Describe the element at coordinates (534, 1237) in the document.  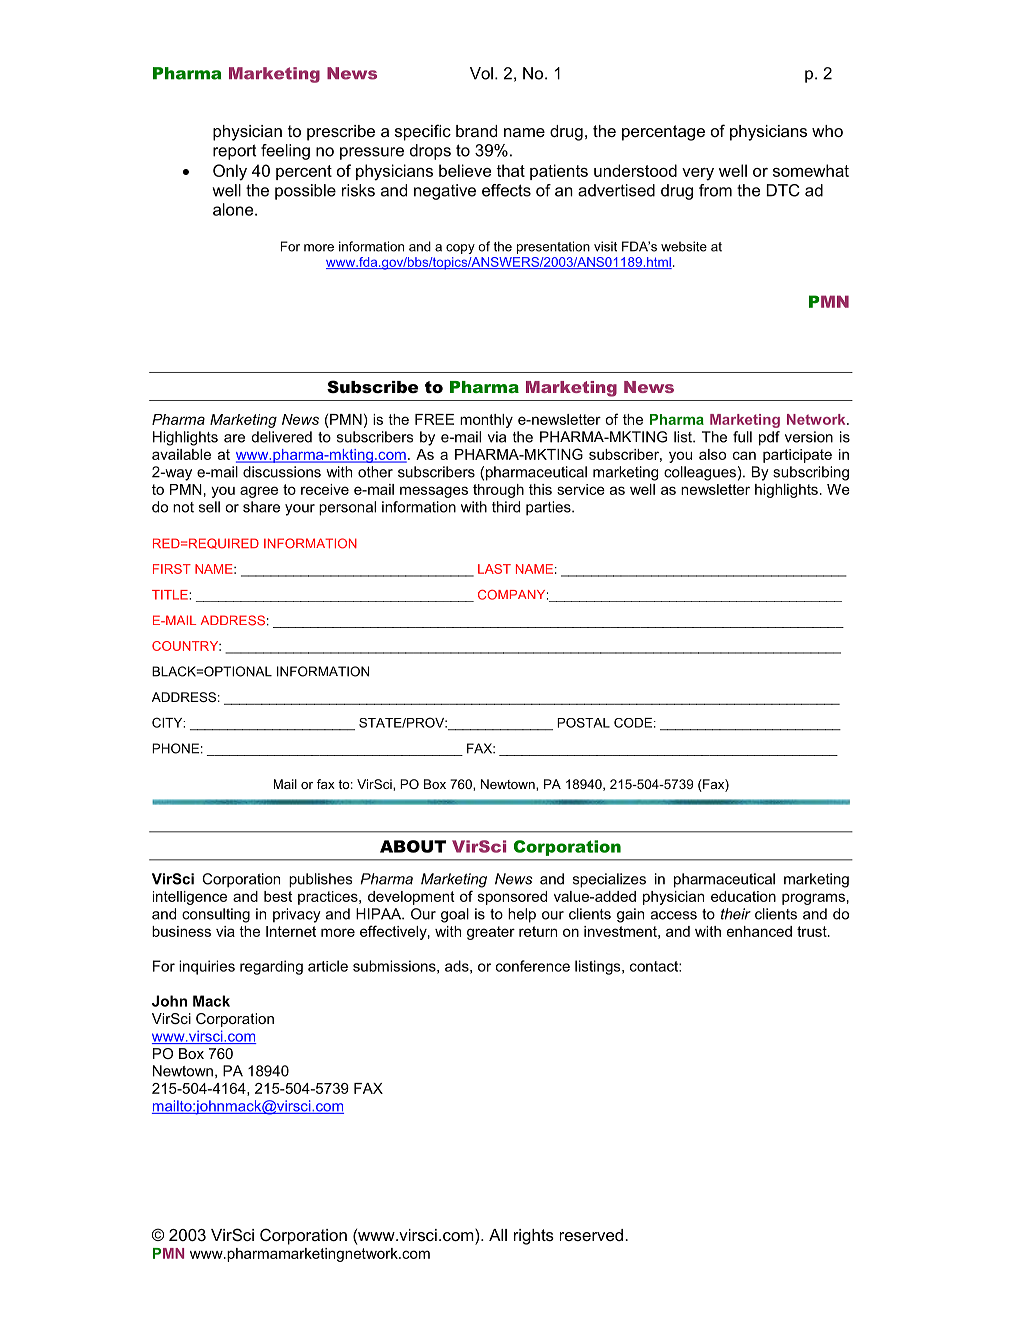
I see `rights` at that location.
